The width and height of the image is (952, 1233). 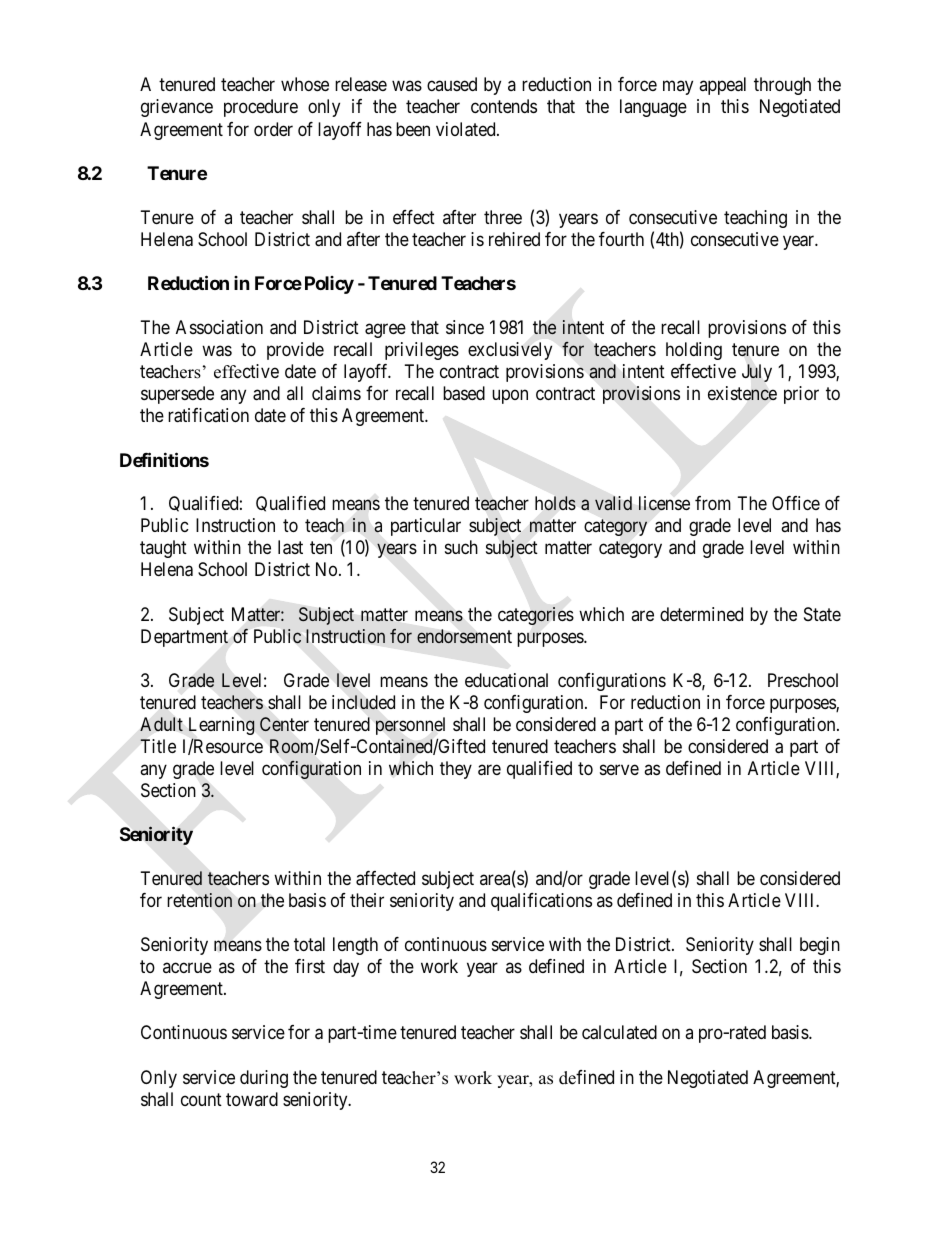 What do you see at coordinates (290, 547) in the image?
I see `last` at bounding box center [290, 547].
